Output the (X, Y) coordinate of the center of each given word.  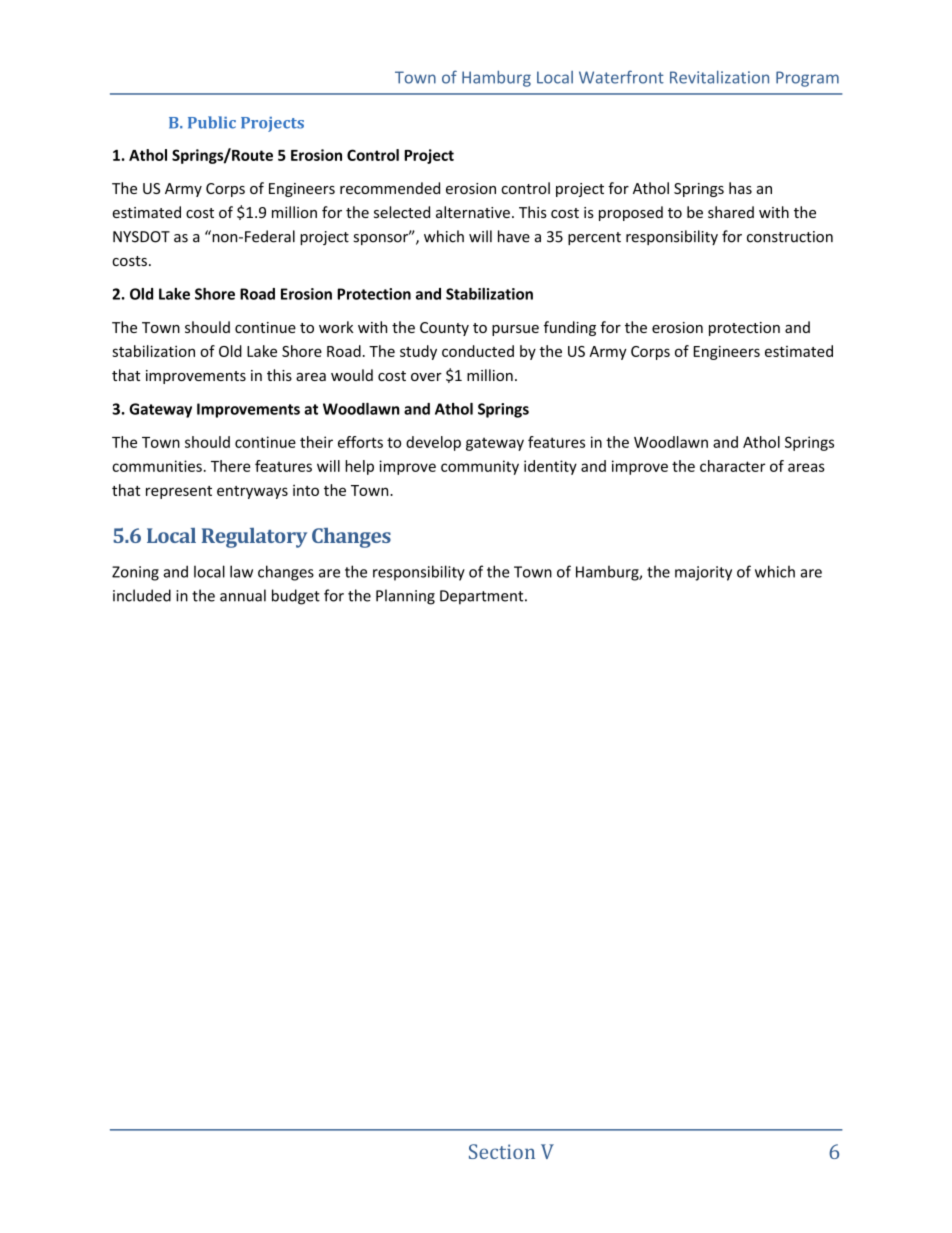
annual (243, 595)
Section (502, 1151)
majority (703, 573)
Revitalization (719, 77)
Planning (405, 597)
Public (212, 122)
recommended (390, 188)
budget (296, 597)
